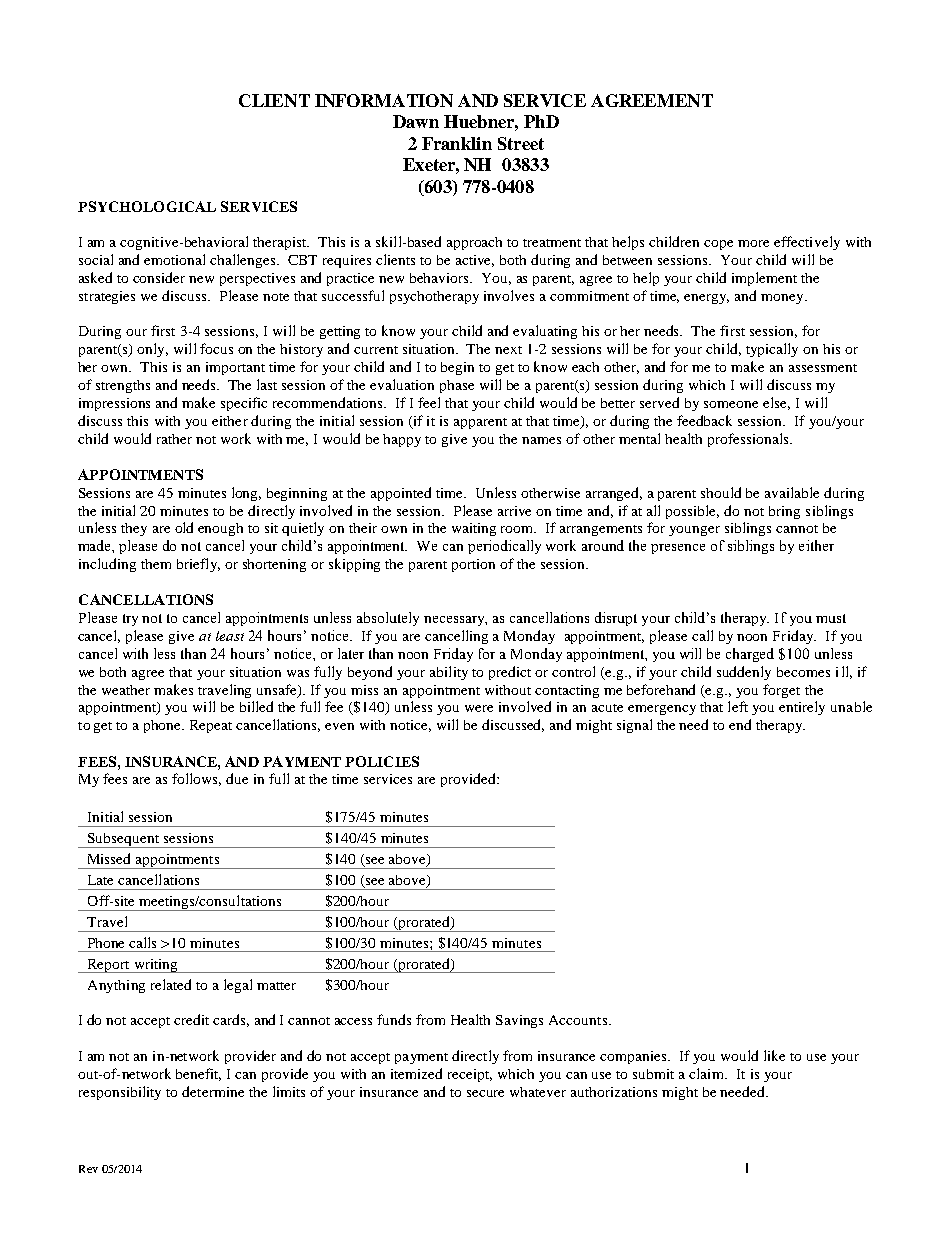  What do you see at coordinates (123, 386) in the image?
I see `strengths` at bounding box center [123, 386].
